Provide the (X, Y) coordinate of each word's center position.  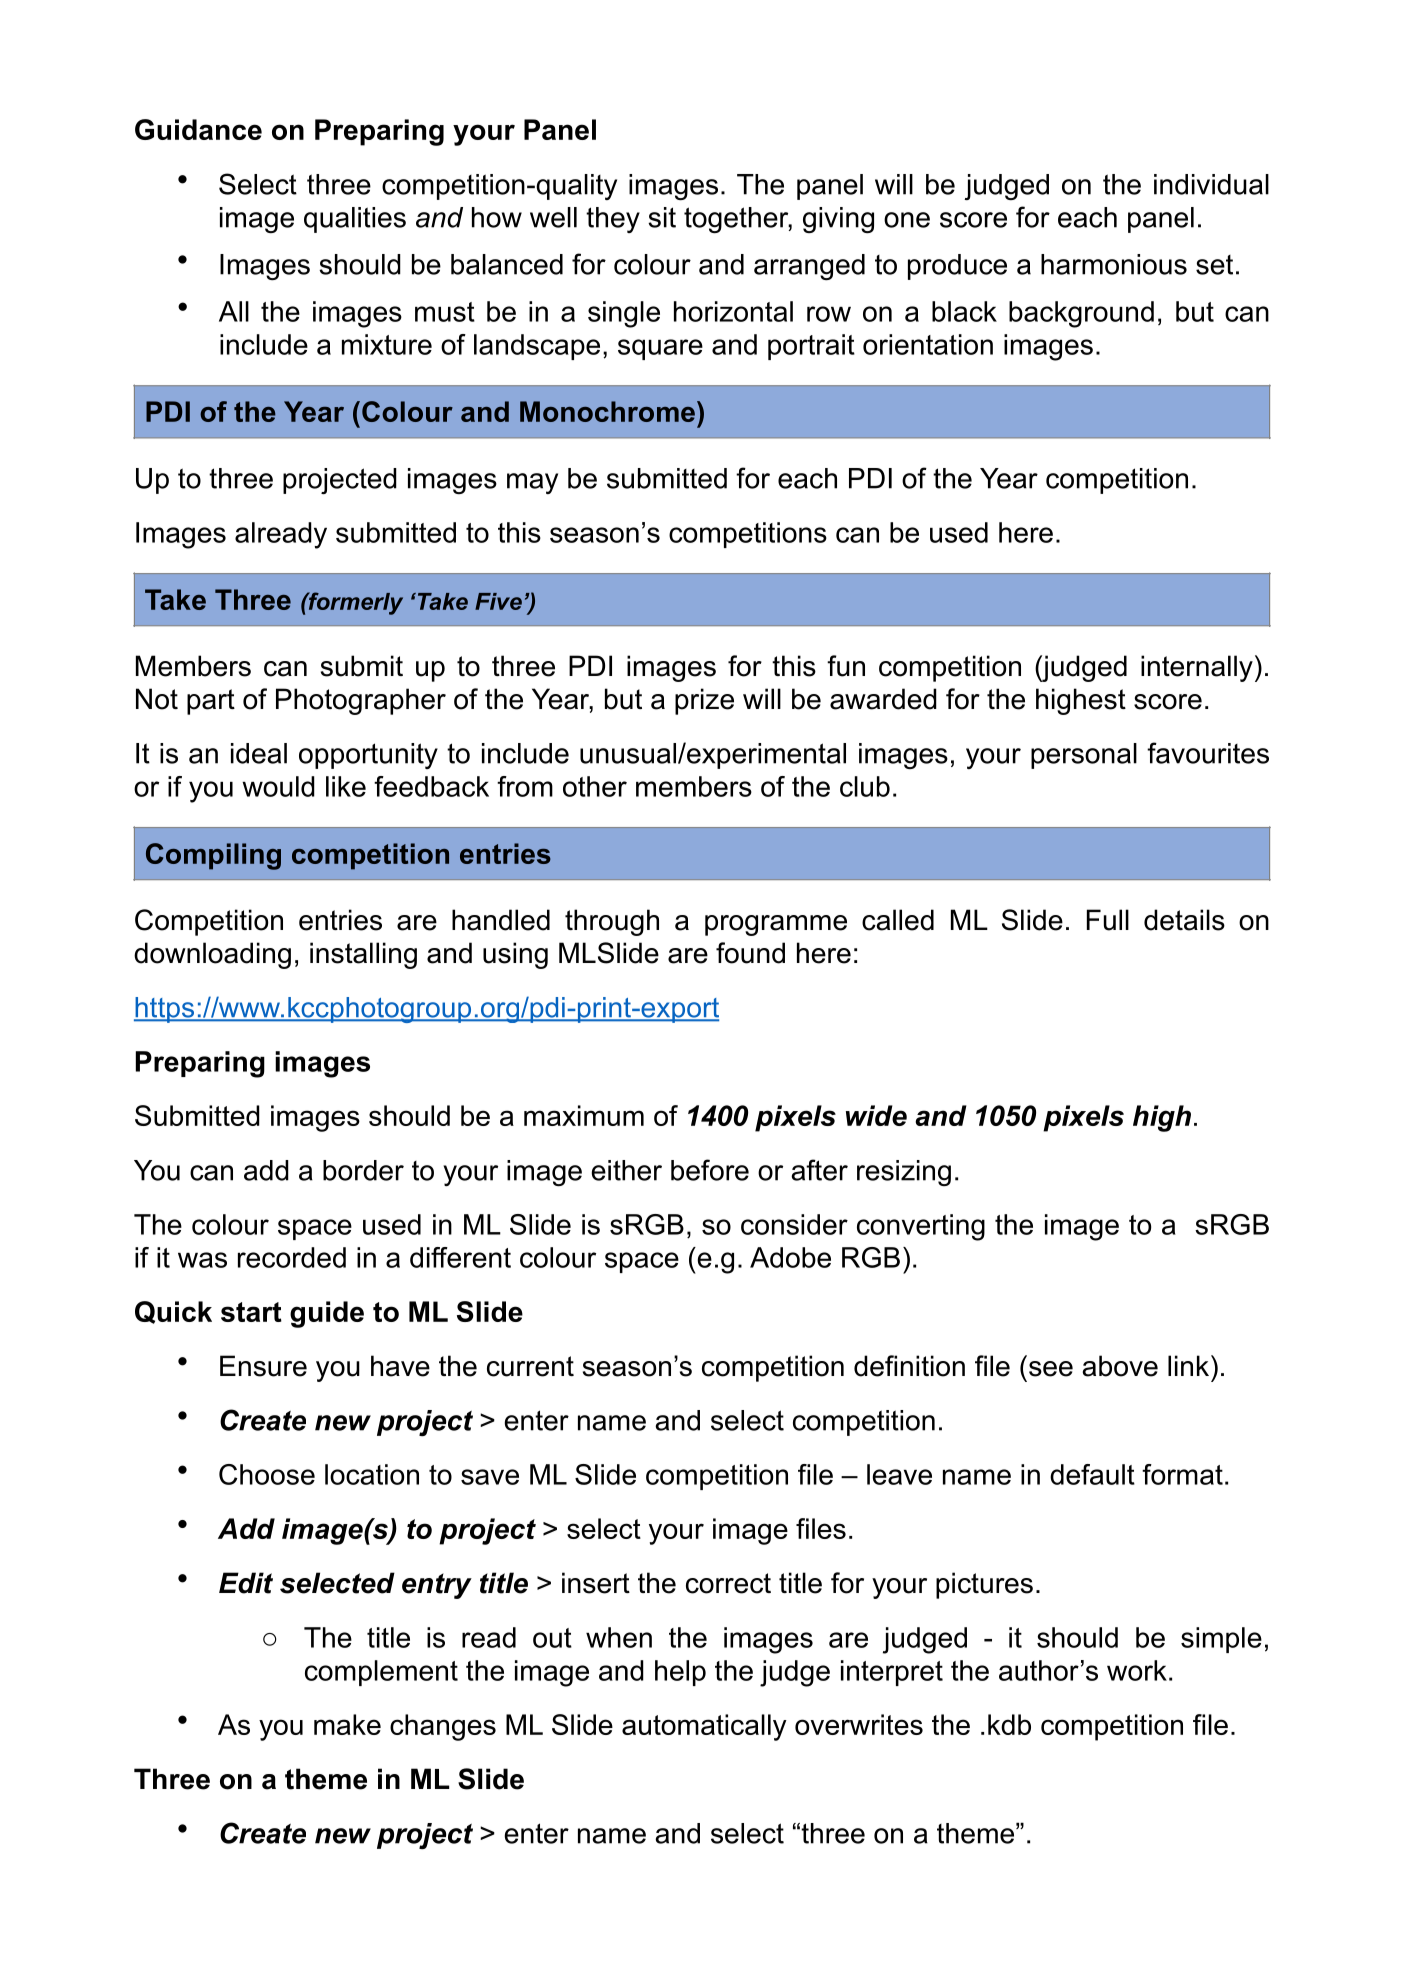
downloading (212, 955)
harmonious (1114, 264)
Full (1108, 920)
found (750, 953)
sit (662, 217)
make (347, 1724)
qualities (355, 220)
